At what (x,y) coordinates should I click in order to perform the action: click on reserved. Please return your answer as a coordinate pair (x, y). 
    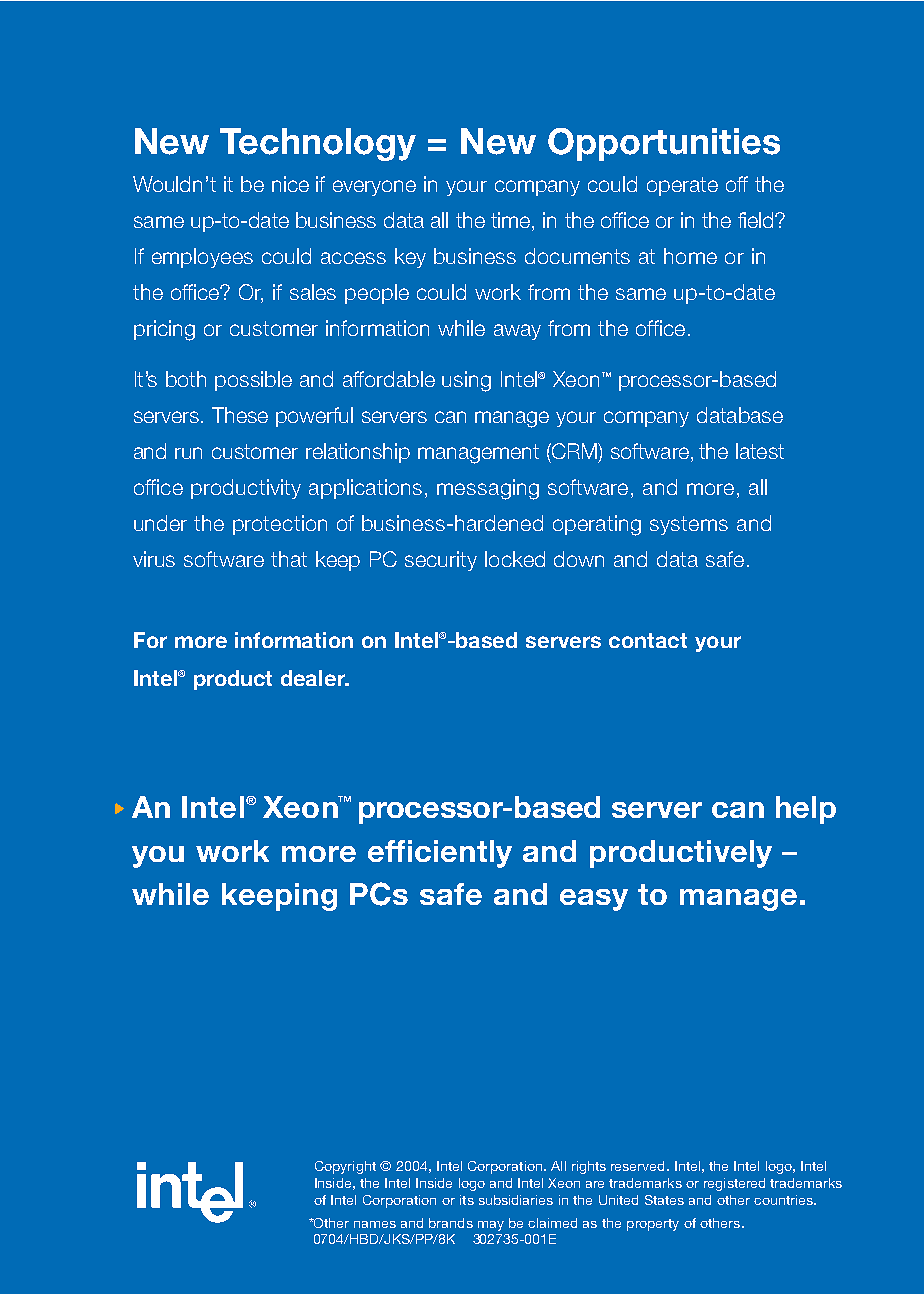
    Looking at the image, I should click on (637, 1166).
